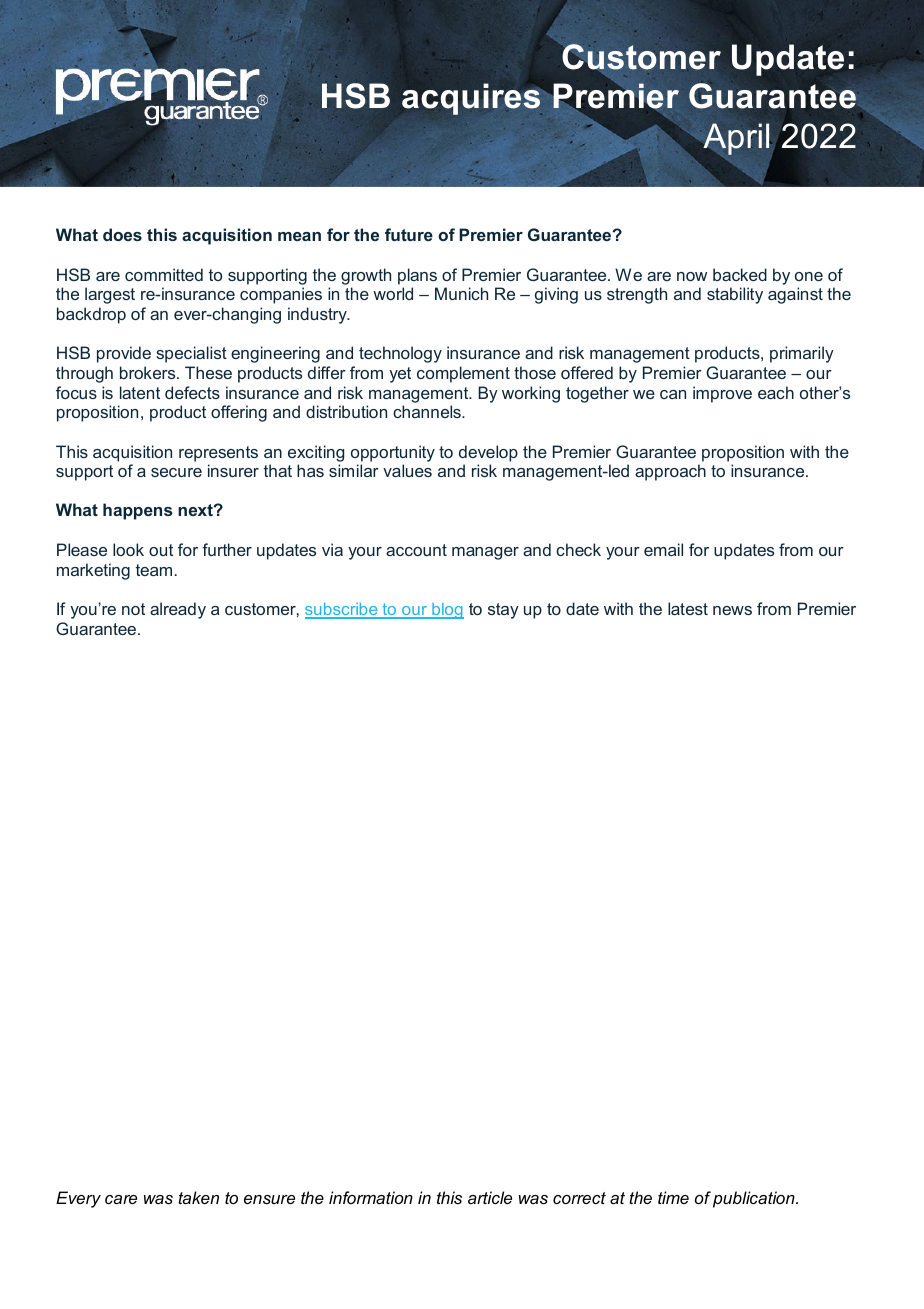  Describe the element at coordinates (490, 1197) in the page. I see `article` at that location.
